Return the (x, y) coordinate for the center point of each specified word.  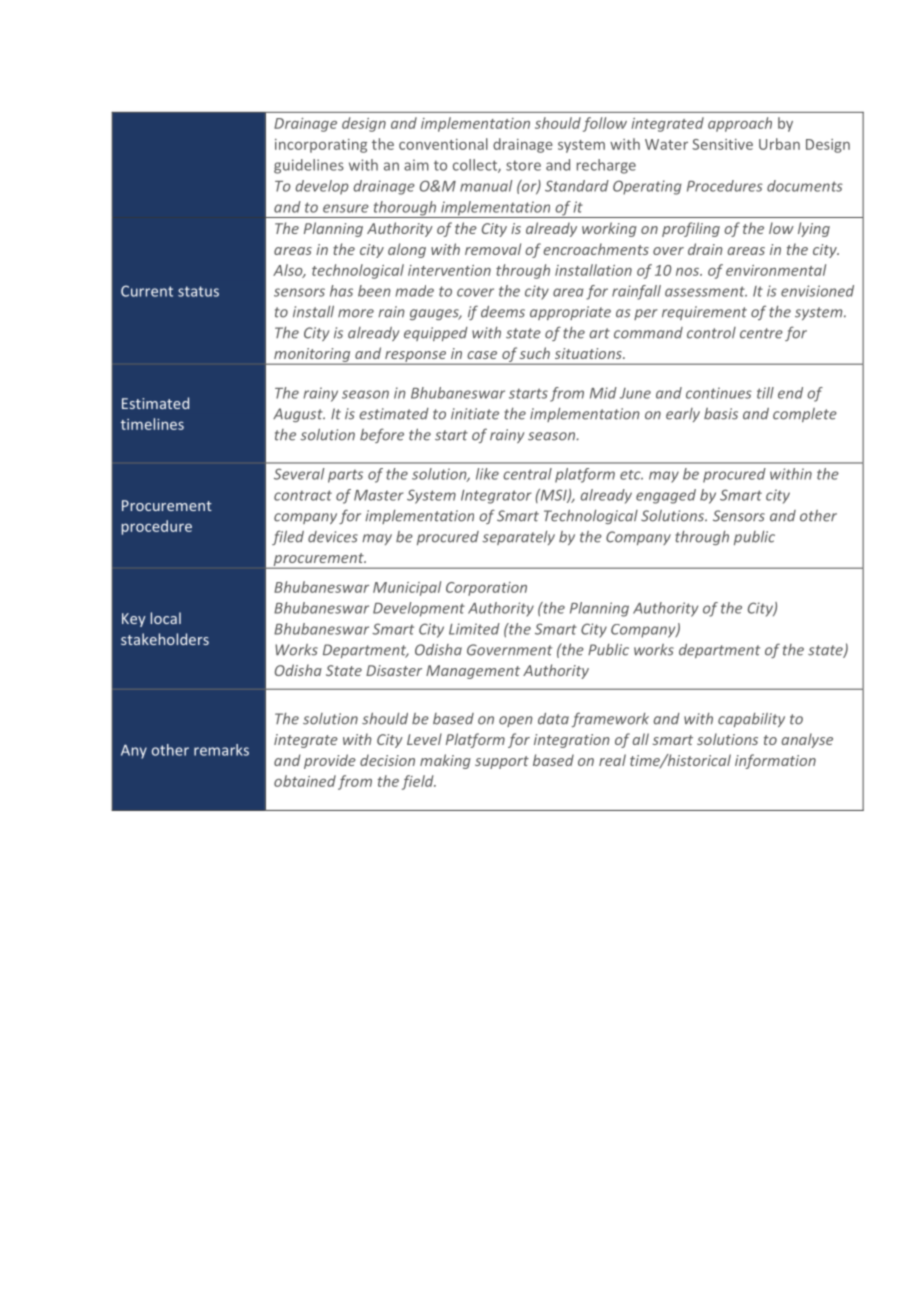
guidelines (309, 166)
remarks (221, 750)
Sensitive (722, 144)
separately (518, 538)
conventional (443, 144)
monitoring (312, 356)
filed (288, 537)
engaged (666, 496)
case (482, 355)
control (711, 333)
